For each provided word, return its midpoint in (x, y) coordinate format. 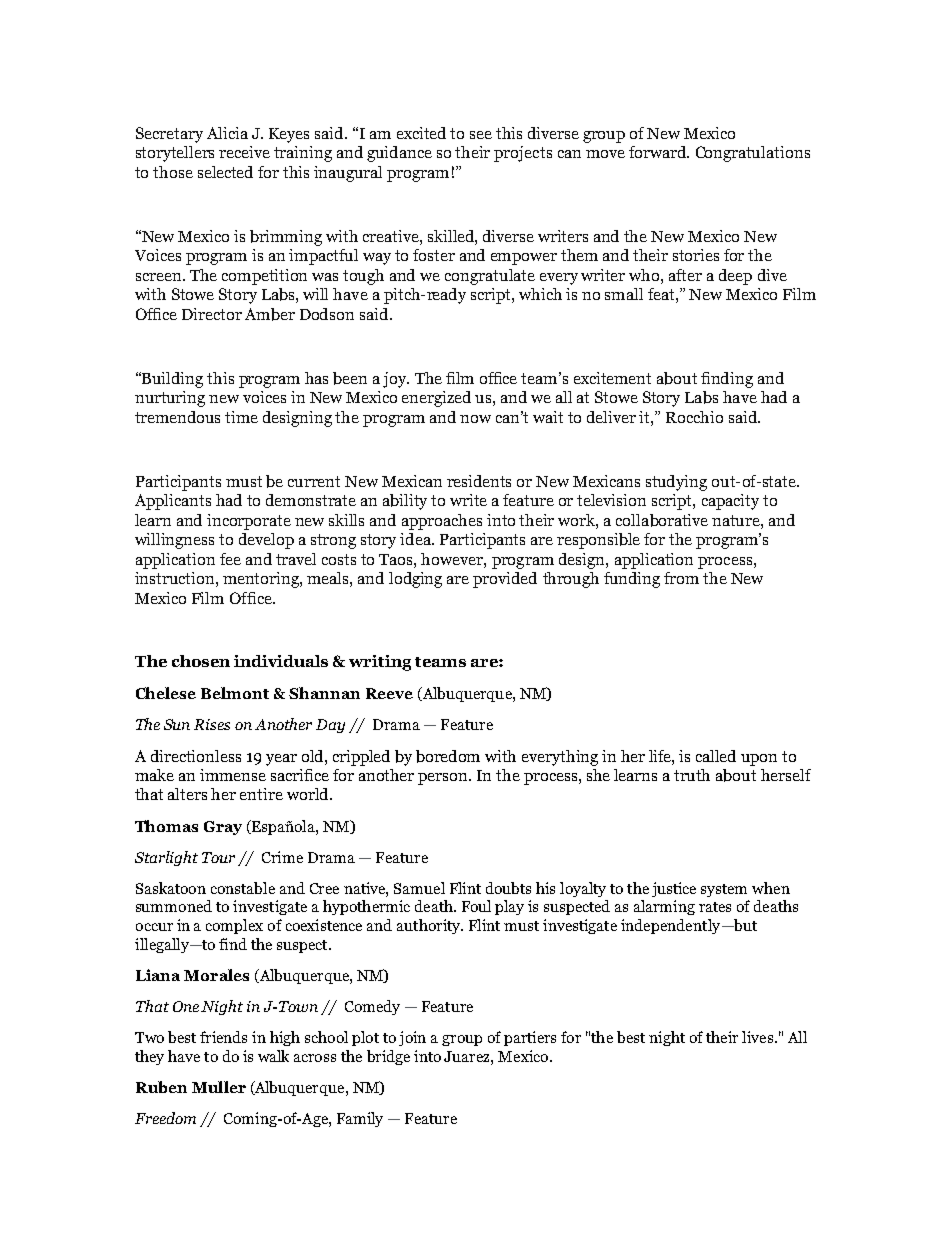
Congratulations (753, 154)
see (481, 135)
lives (757, 1037)
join (412, 1038)
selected (225, 172)
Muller (219, 1087)
